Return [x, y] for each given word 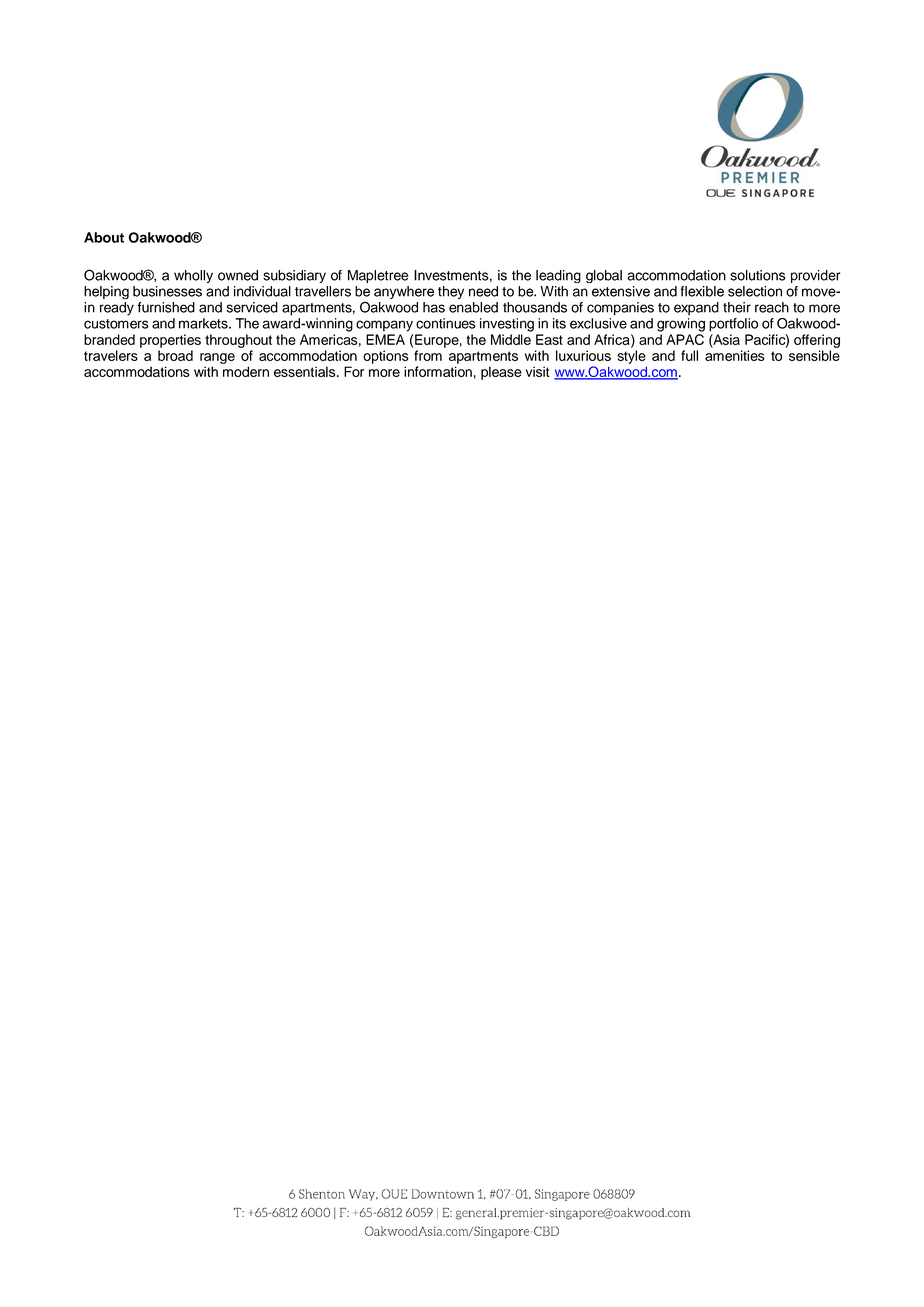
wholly [193, 276]
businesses [167, 291]
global [604, 276]
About [104, 237]
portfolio [733, 325]
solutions [757, 275]
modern [246, 371]
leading [558, 276]
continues [446, 323]
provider [815, 276]
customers [116, 324]
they [451, 292]
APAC [685, 339]
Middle [511, 339]
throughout [238, 341]
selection [755, 291]
